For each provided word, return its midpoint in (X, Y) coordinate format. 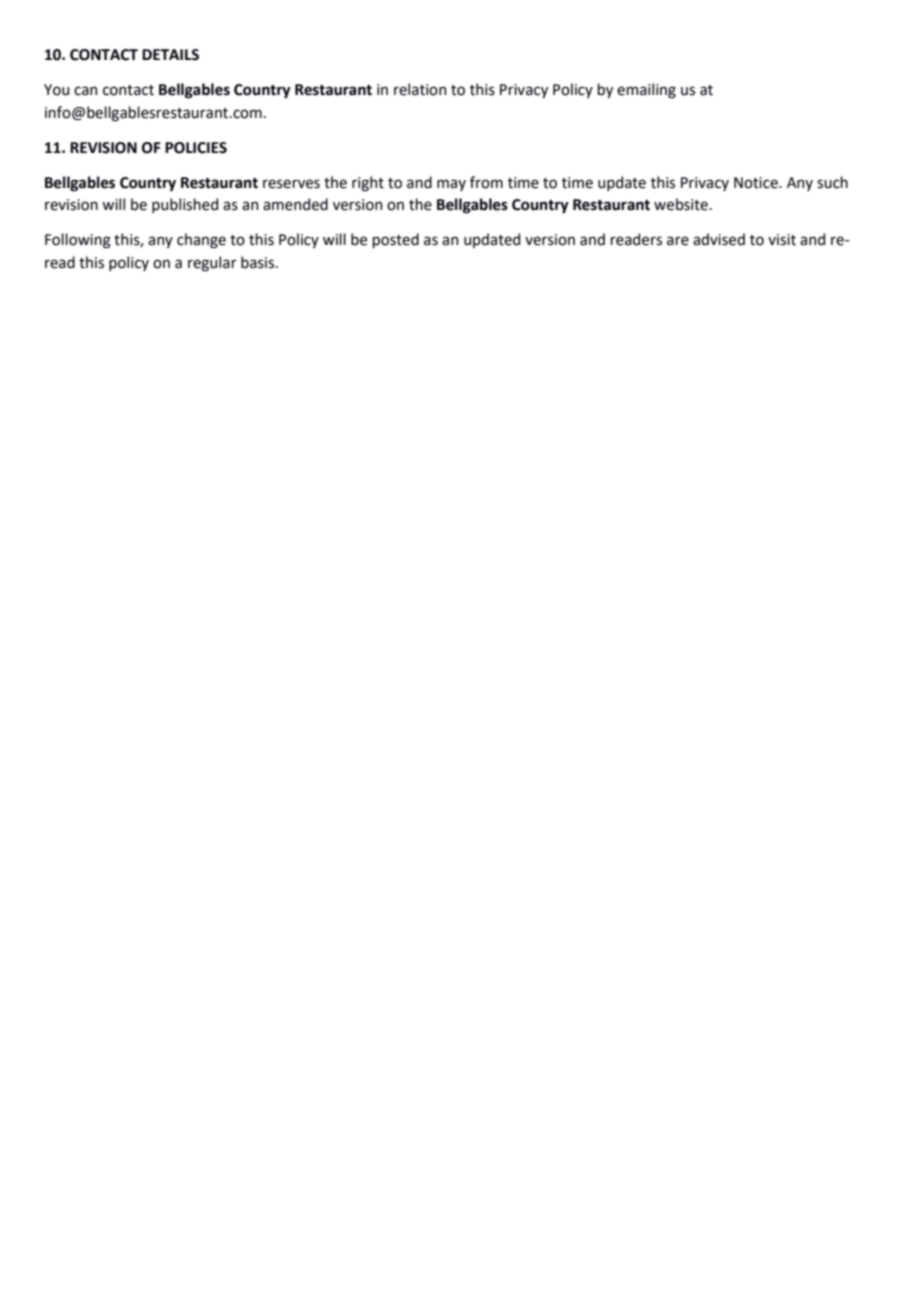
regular (212, 264)
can (85, 91)
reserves (291, 184)
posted (396, 240)
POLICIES (196, 148)
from (486, 182)
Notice (757, 183)
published (185, 205)
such (832, 182)
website (681, 204)
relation (420, 89)
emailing (646, 91)
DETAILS (170, 55)
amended (295, 204)
